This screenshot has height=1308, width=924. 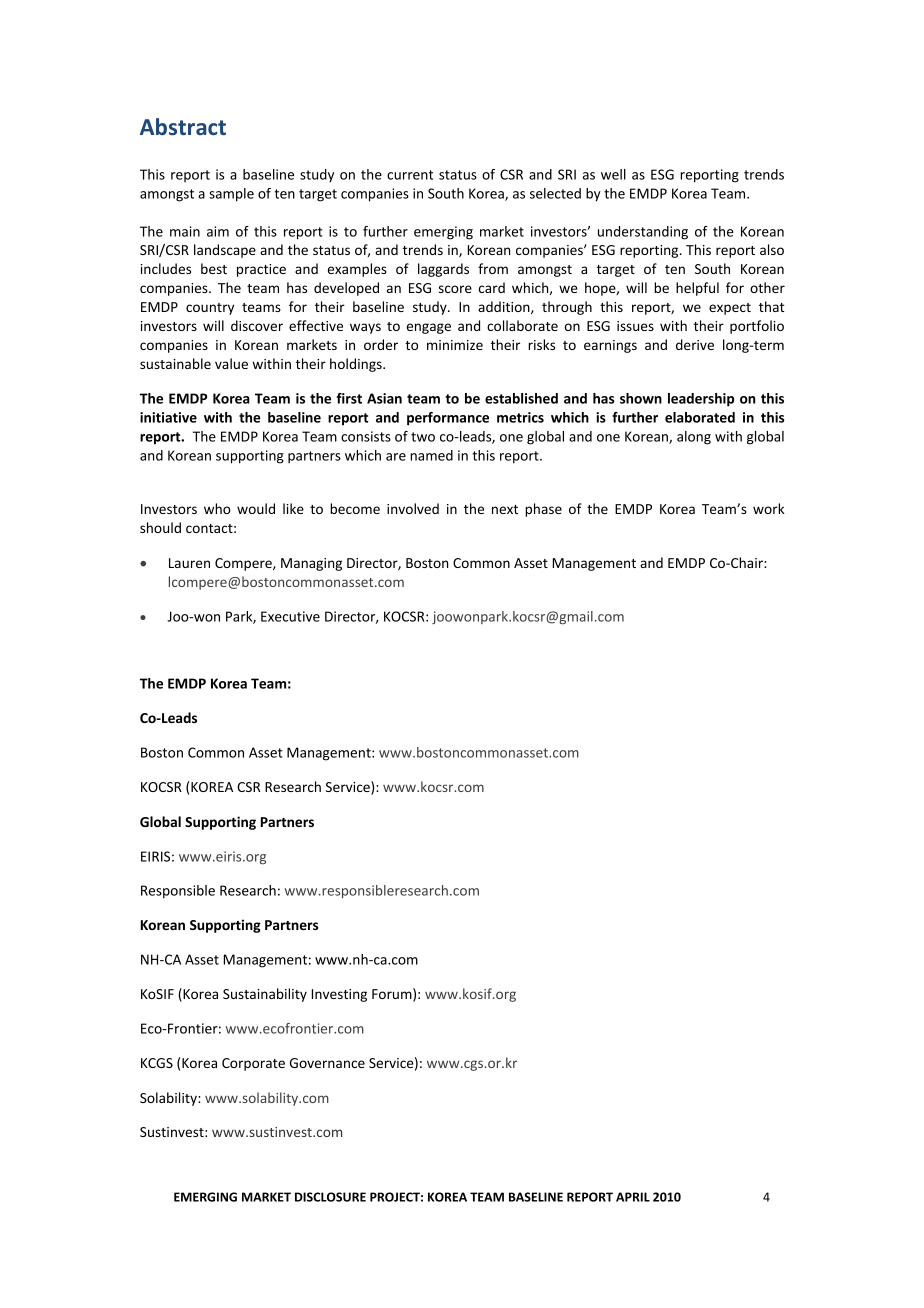 What do you see at coordinates (448, 419) in the screenshot?
I see `performance` at bounding box center [448, 419].
